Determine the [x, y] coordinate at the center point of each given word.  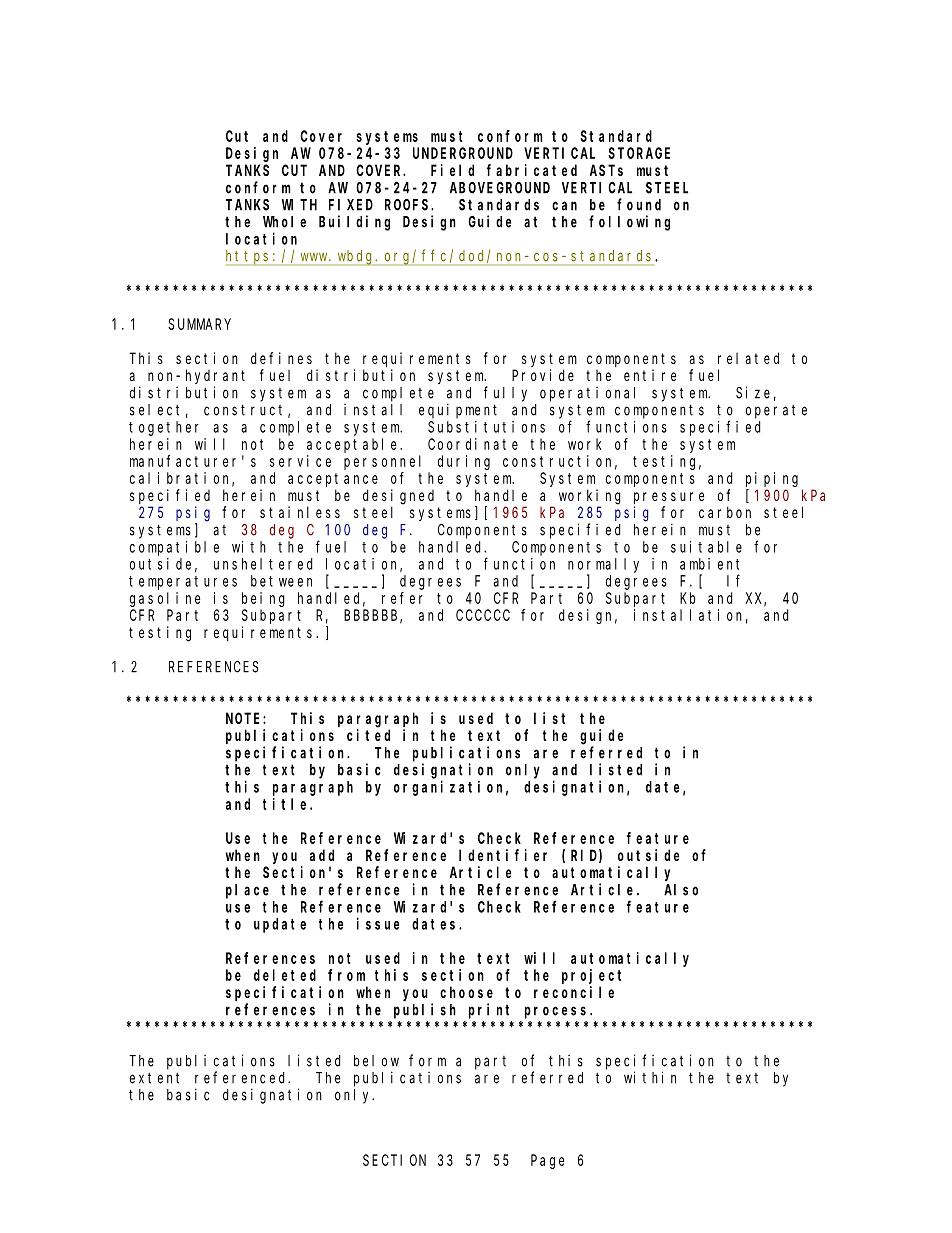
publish [425, 1011]
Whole [284, 222]
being [263, 599]
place [247, 891]
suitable [706, 547]
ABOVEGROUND [500, 188]
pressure [669, 498]
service [300, 461]
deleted [285, 975]
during [464, 462]
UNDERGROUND [463, 153]
